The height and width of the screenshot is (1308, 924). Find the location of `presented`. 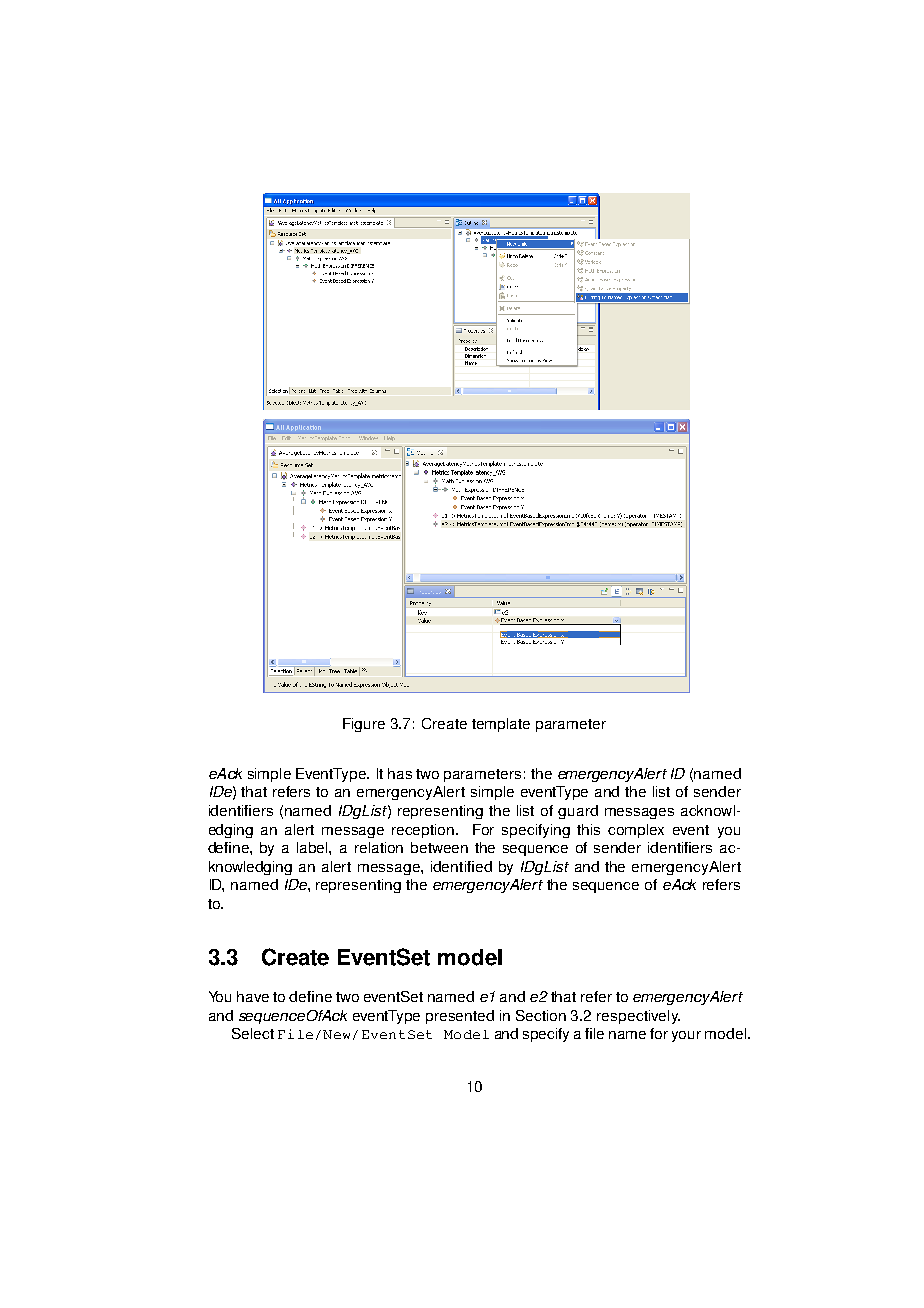

presented is located at coordinates (460, 1017).
